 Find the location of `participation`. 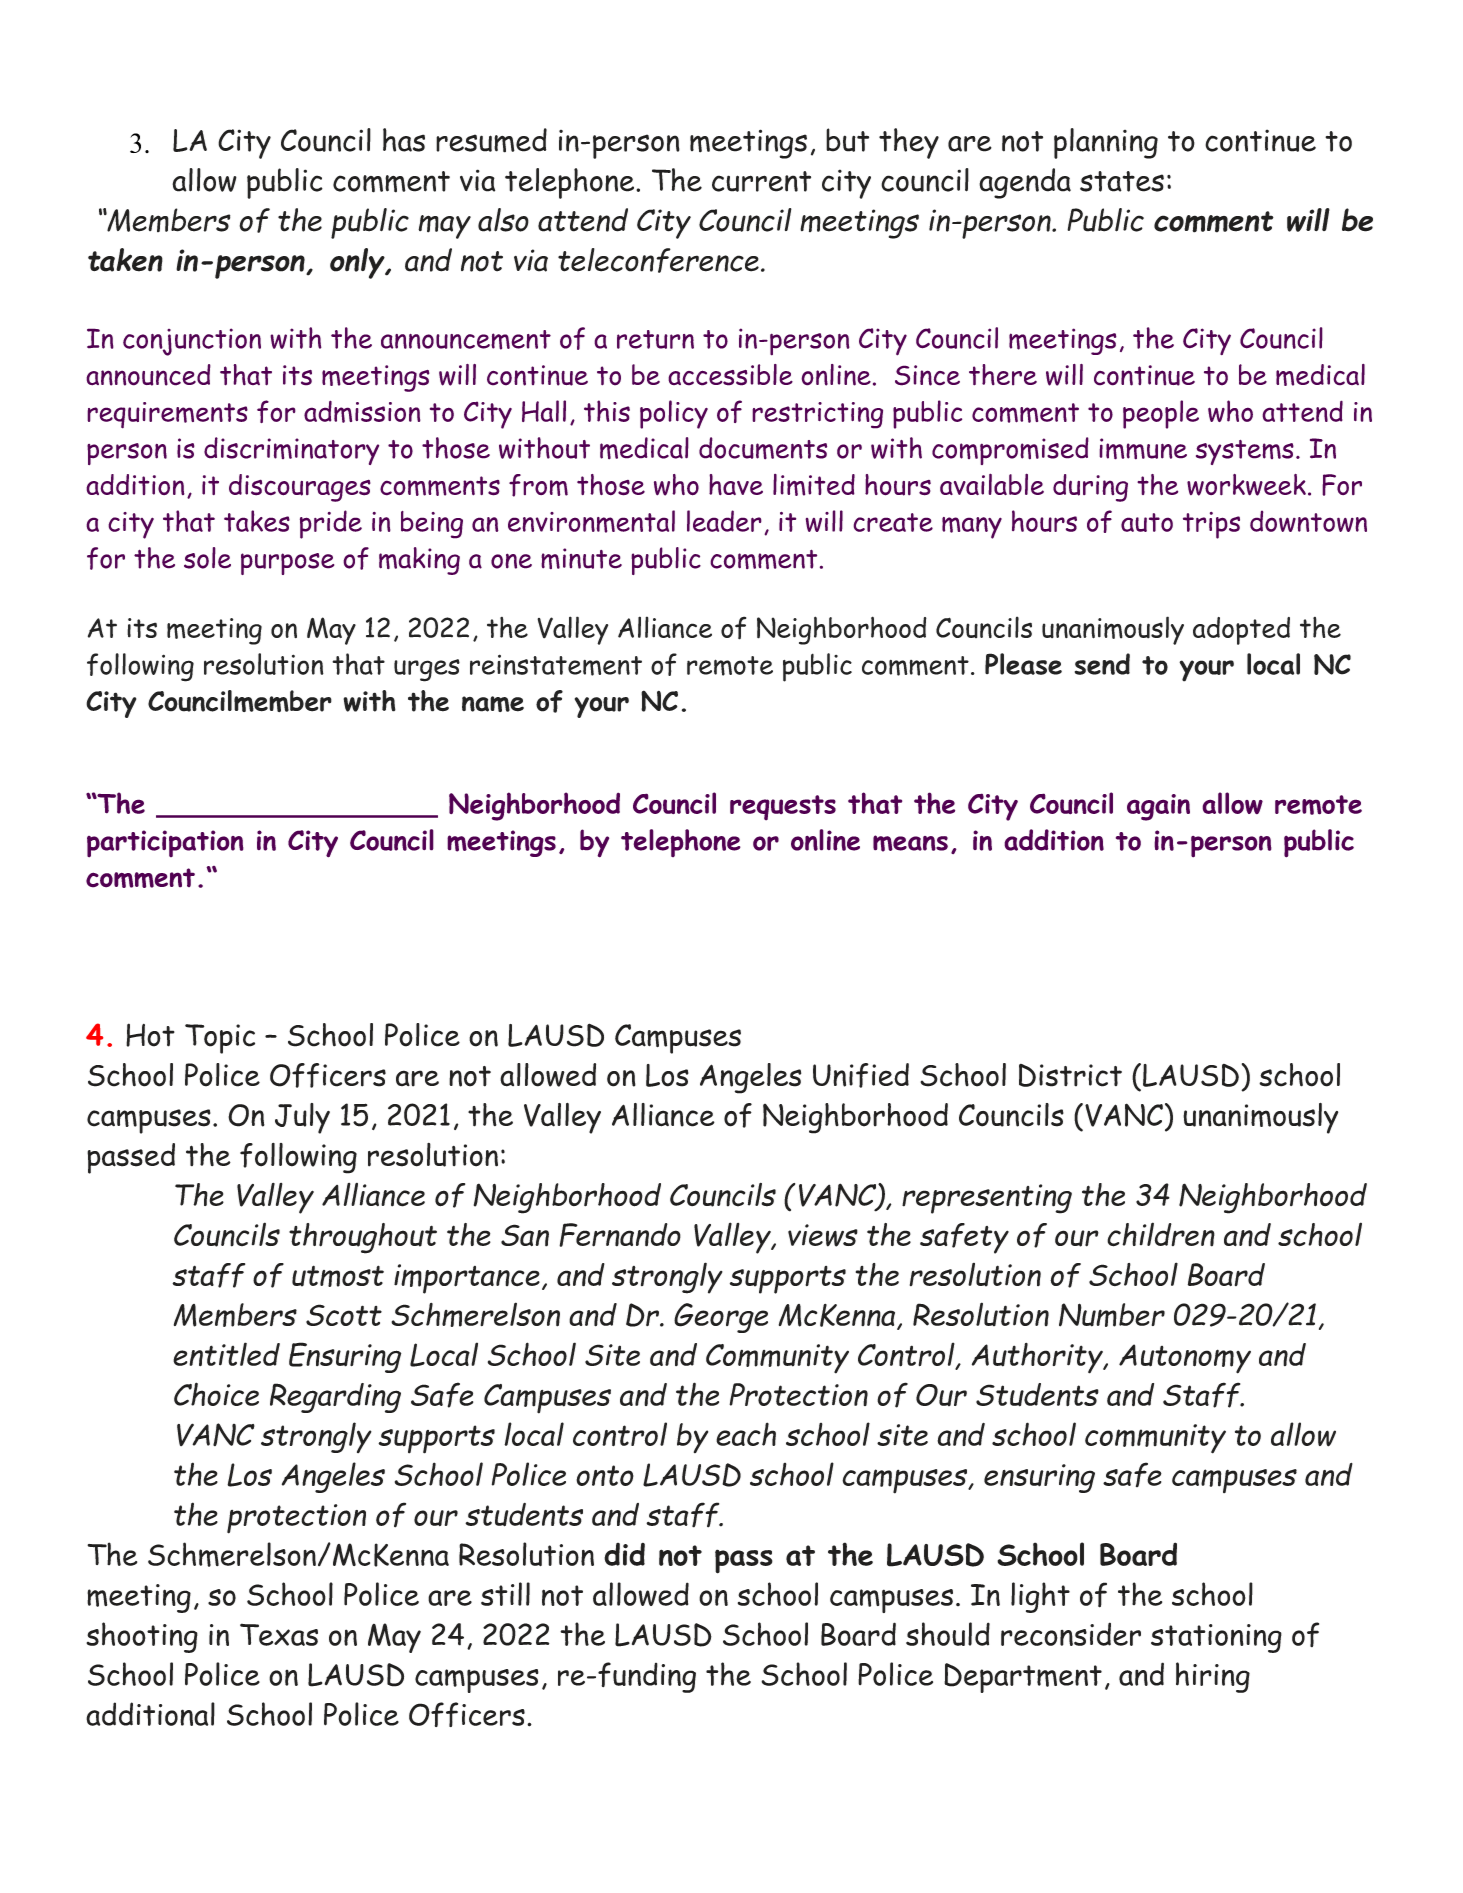

participation is located at coordinates (165, 844).
